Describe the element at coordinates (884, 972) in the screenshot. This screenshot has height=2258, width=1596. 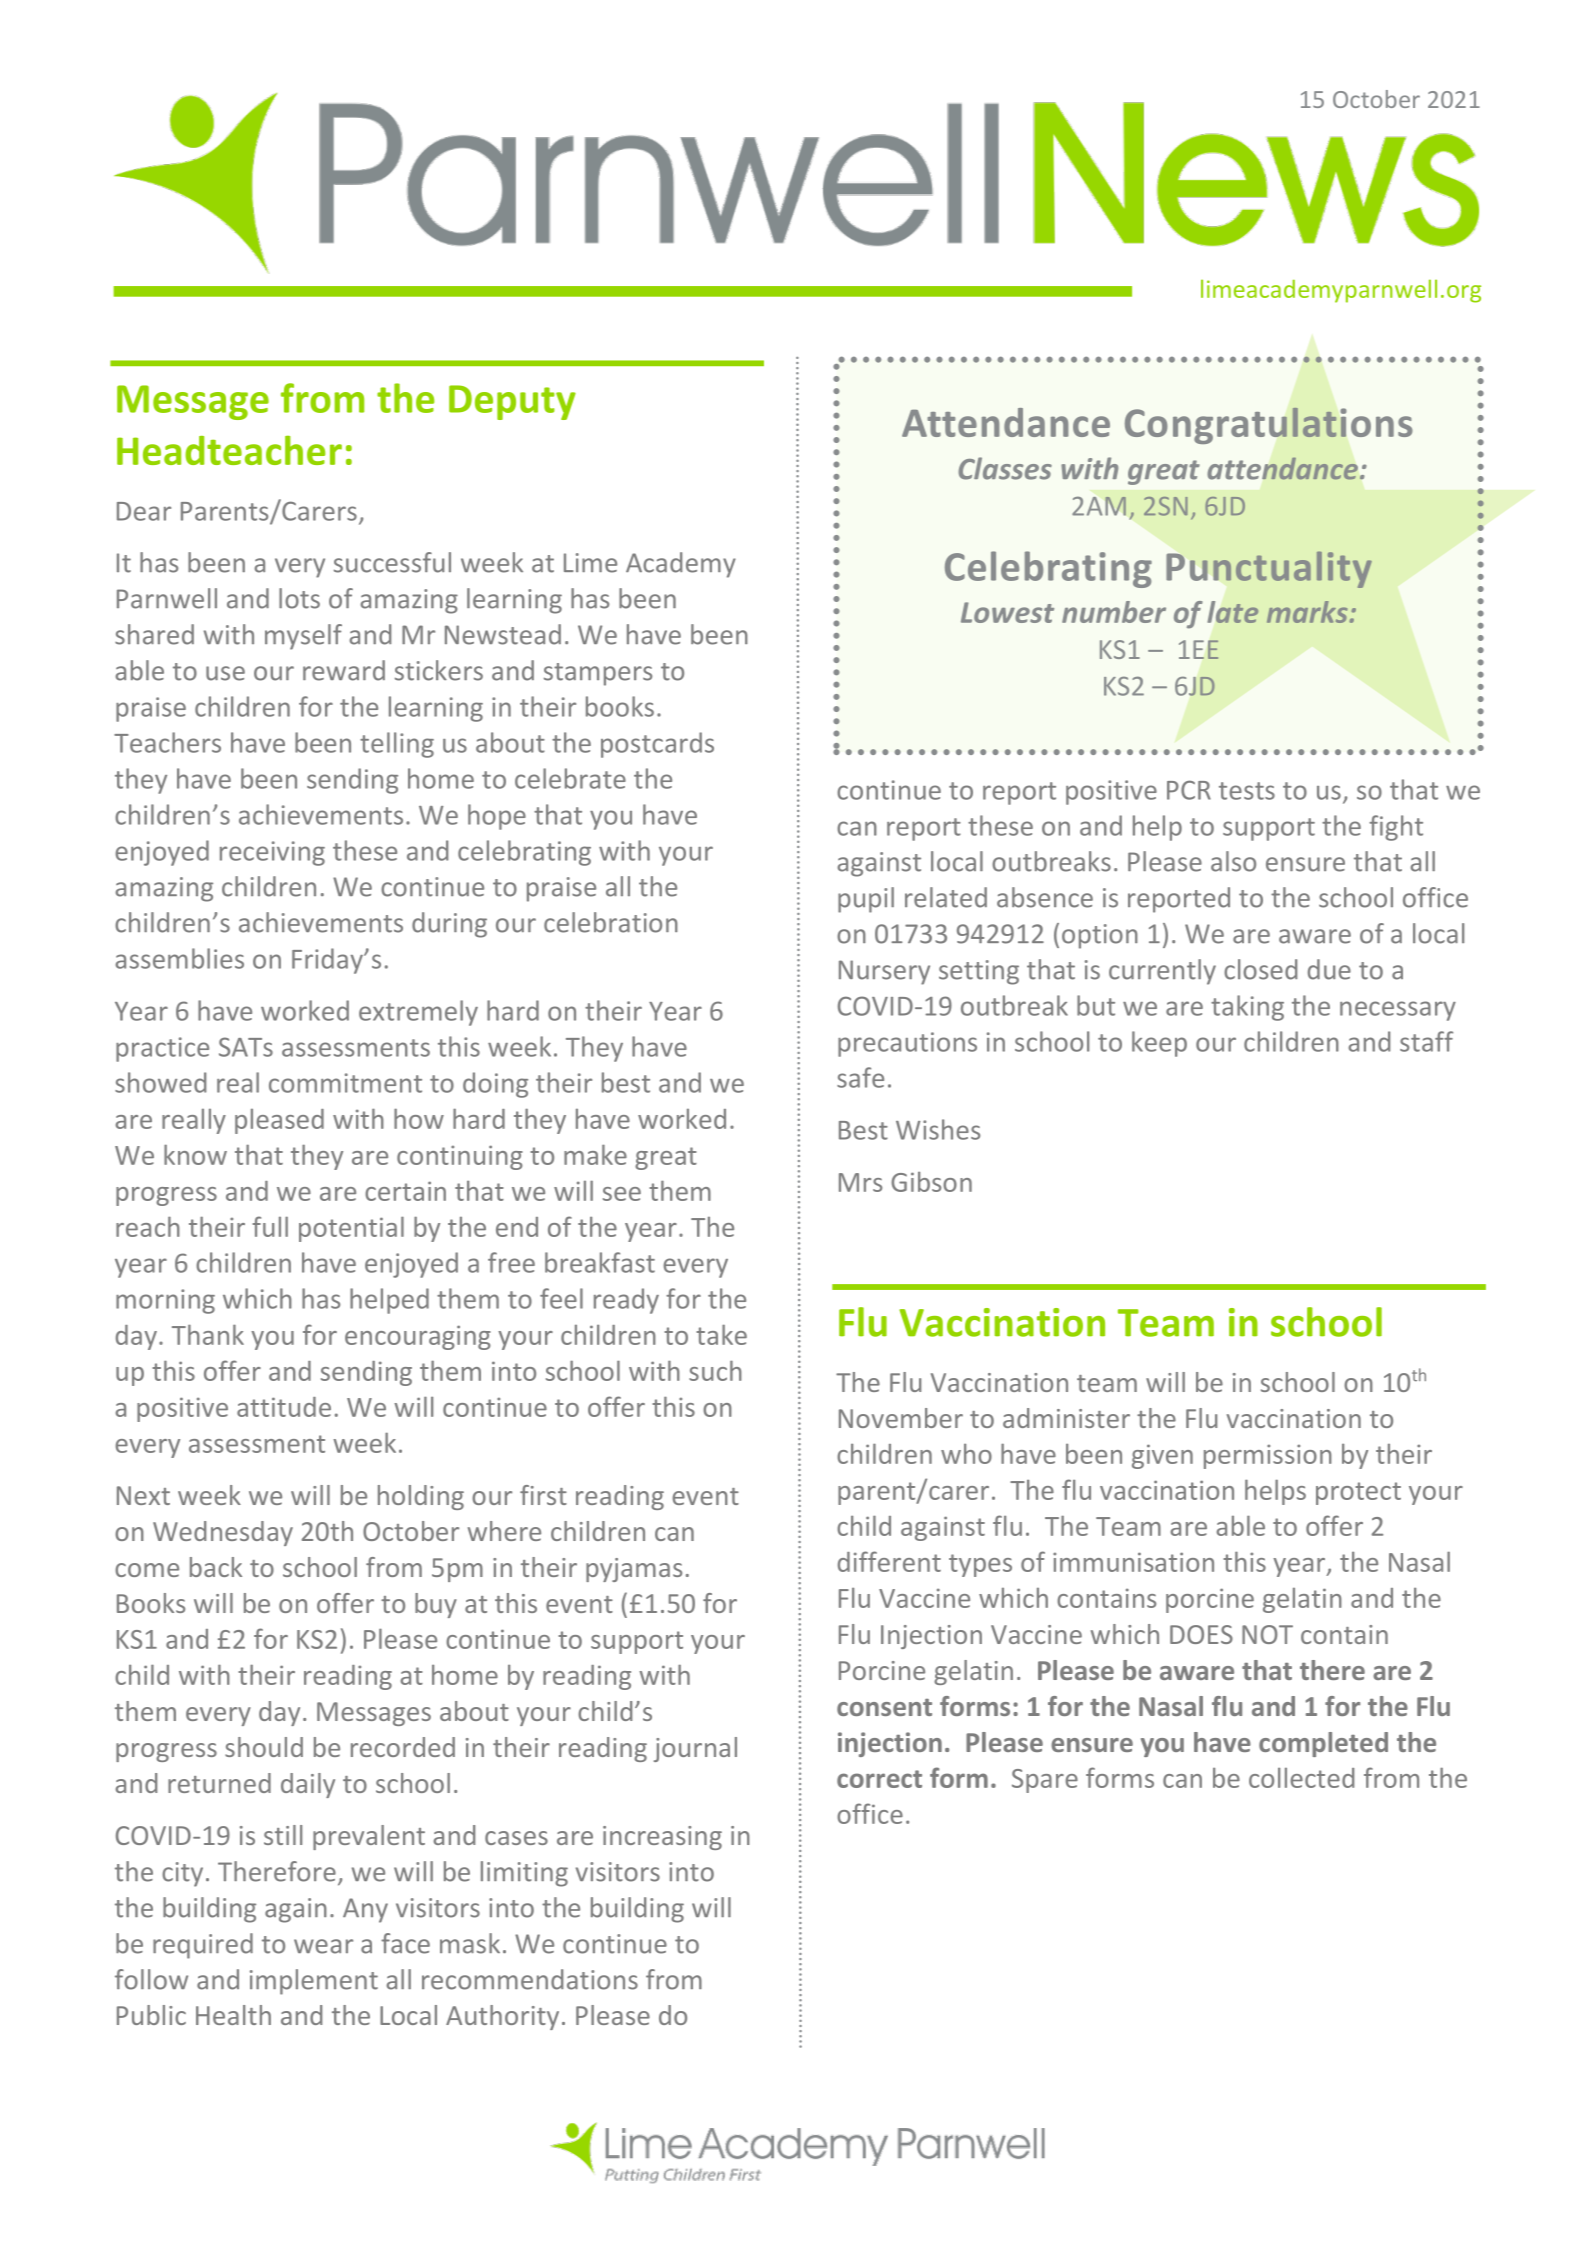
I see `Nursery` at that location.
